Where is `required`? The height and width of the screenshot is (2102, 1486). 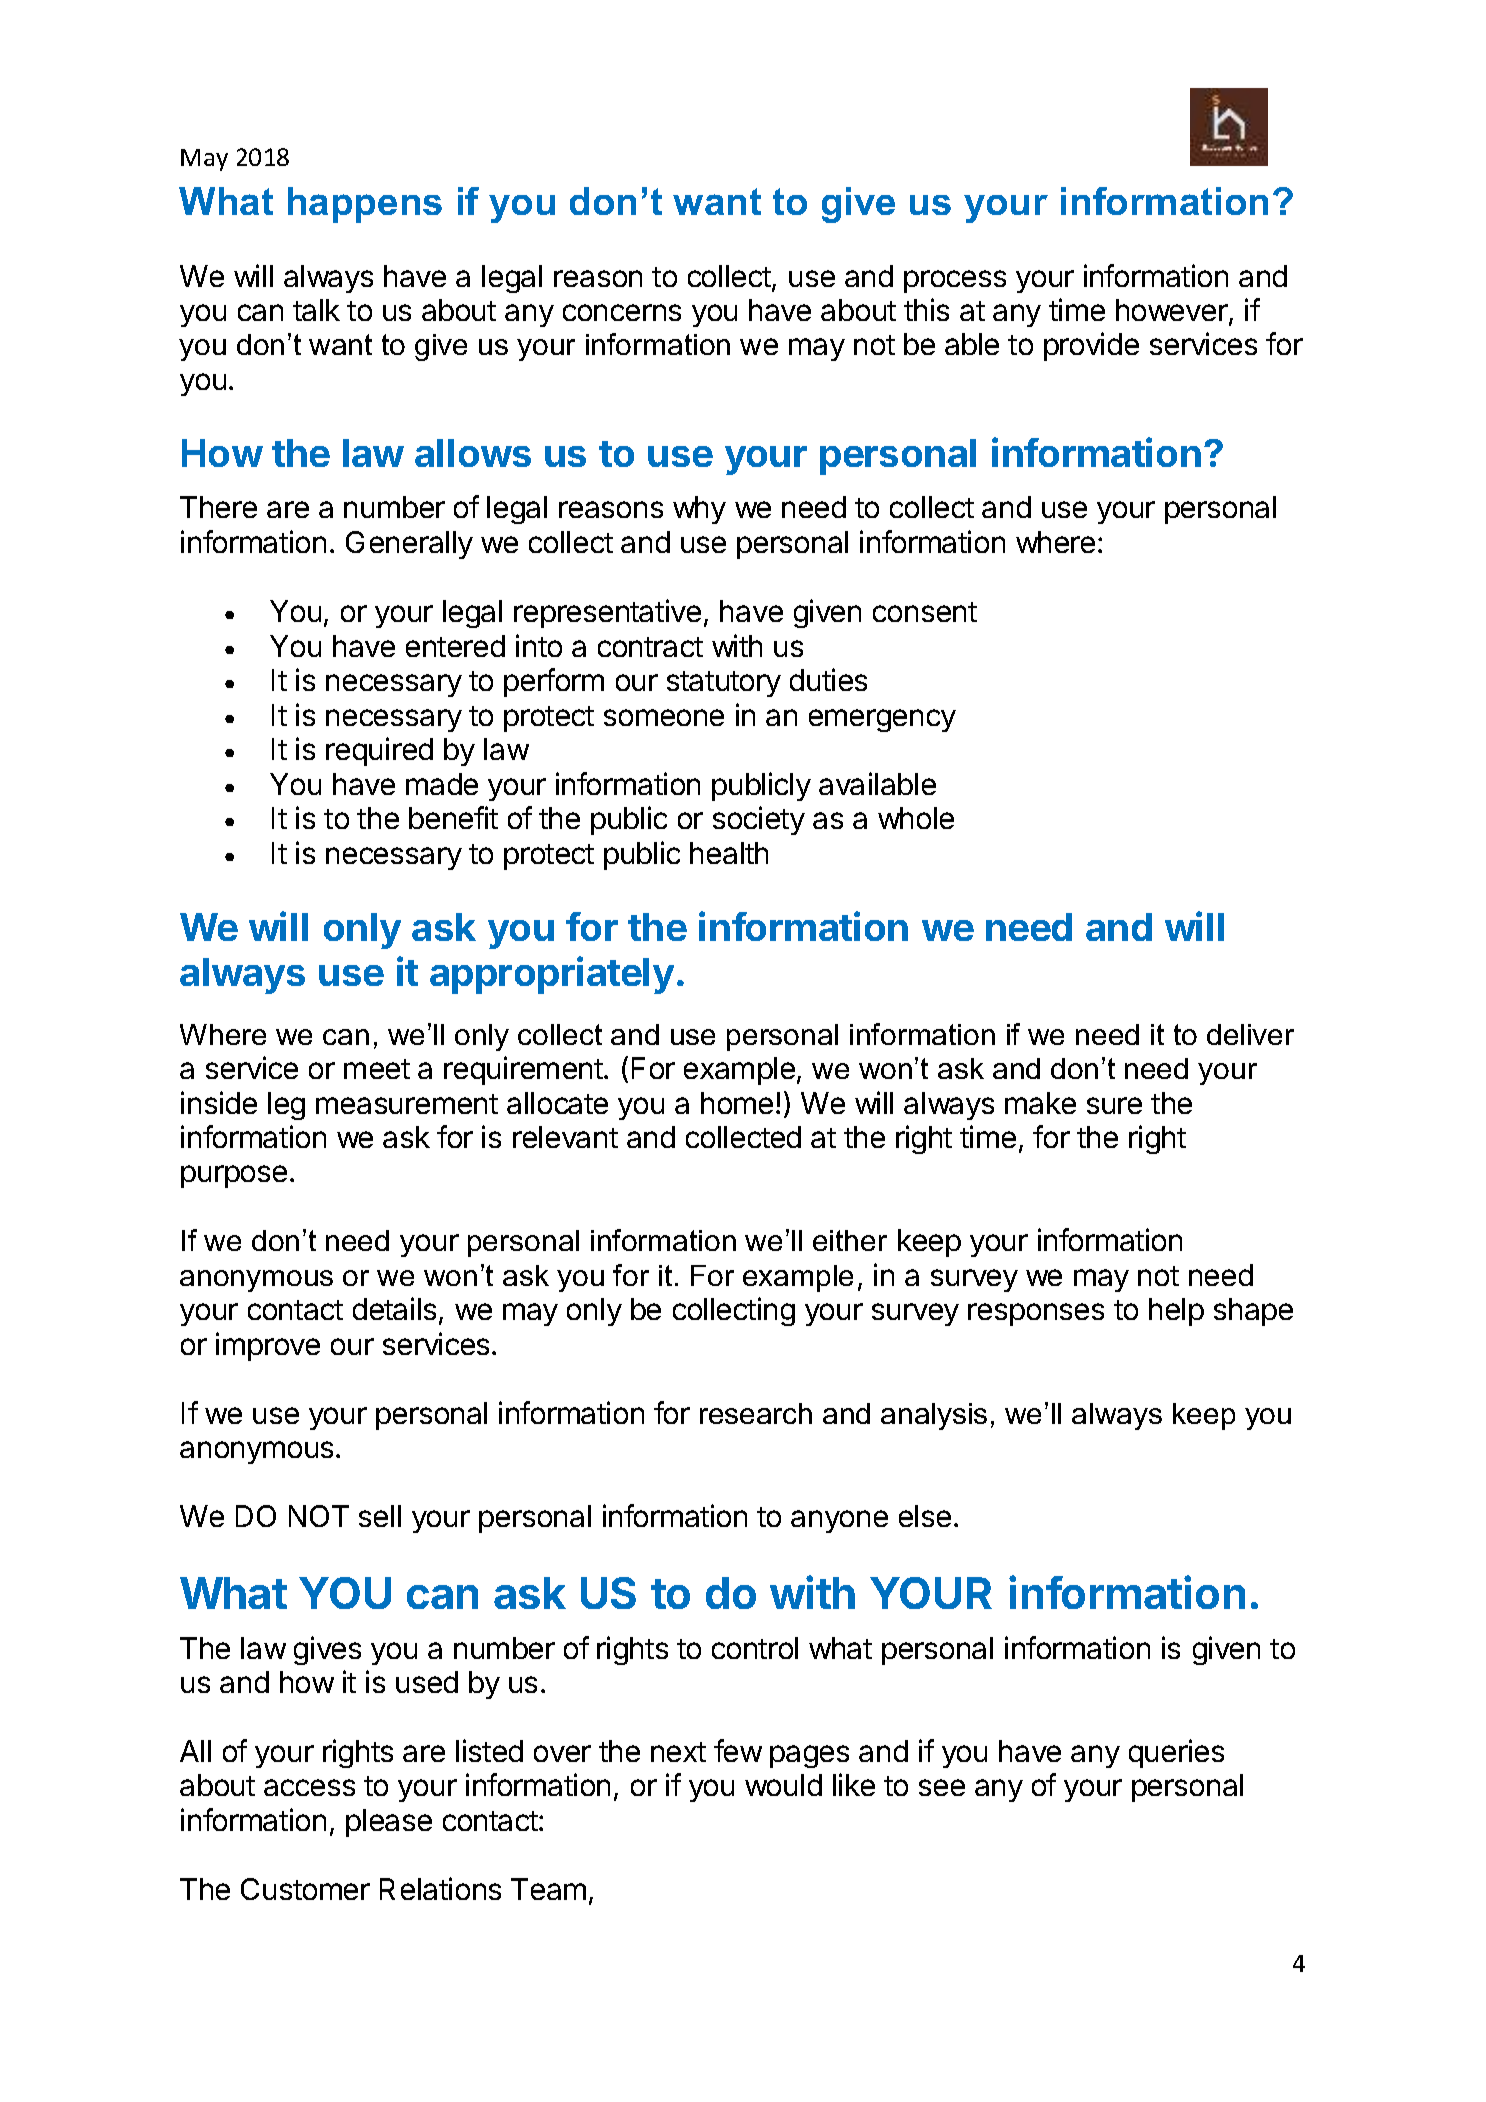
required is located at coordinates (379, 751).
